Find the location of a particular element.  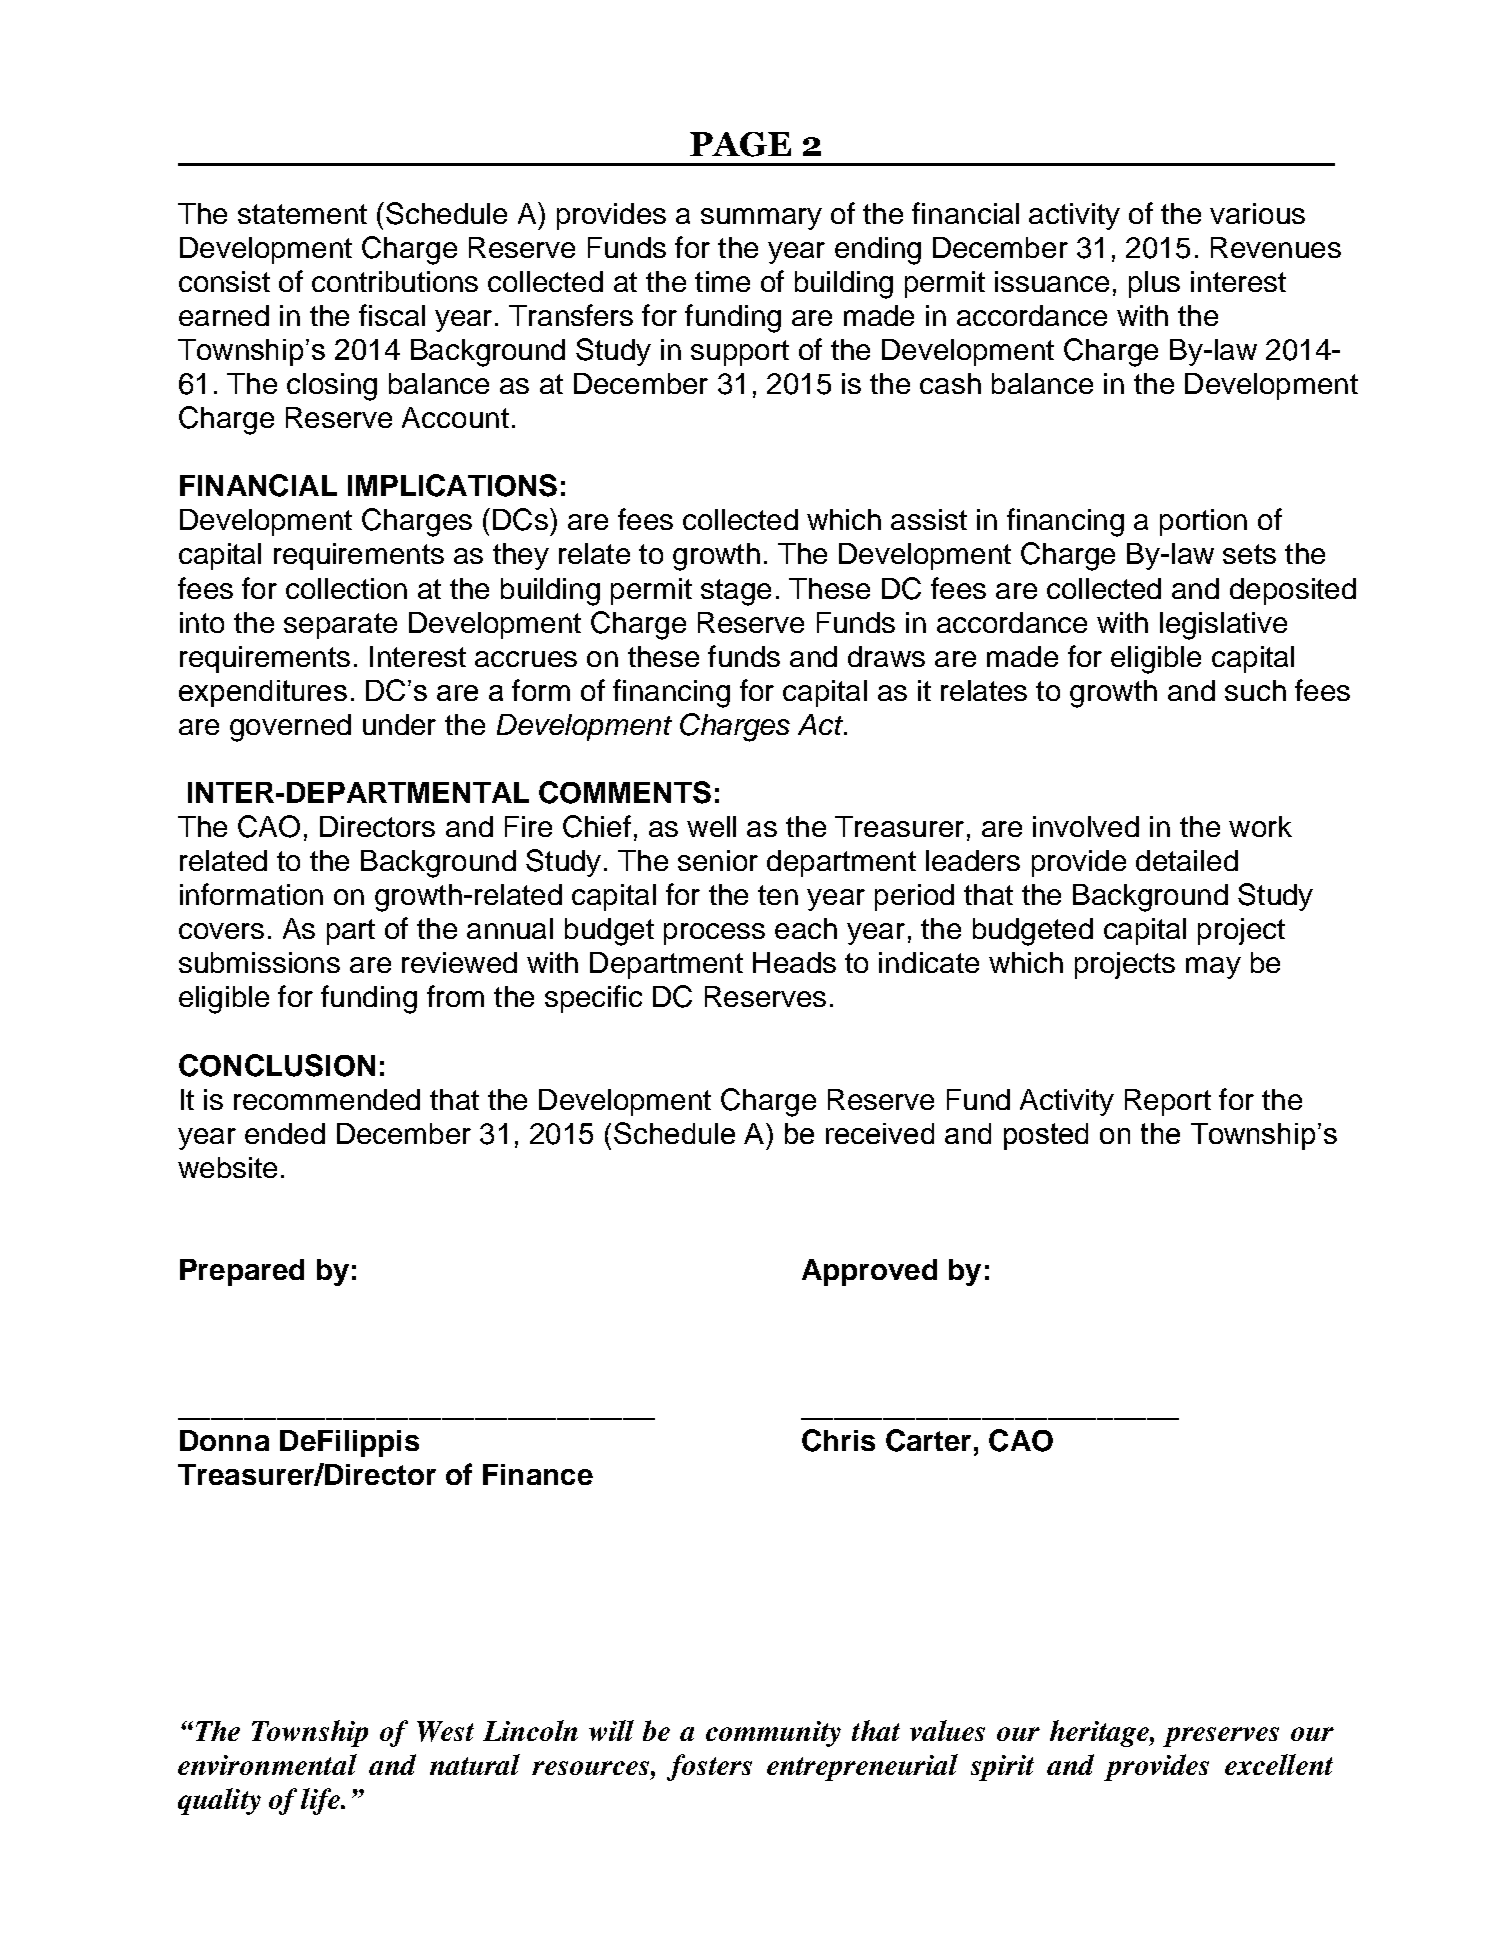

stage is located at coordinates (736, 592).
